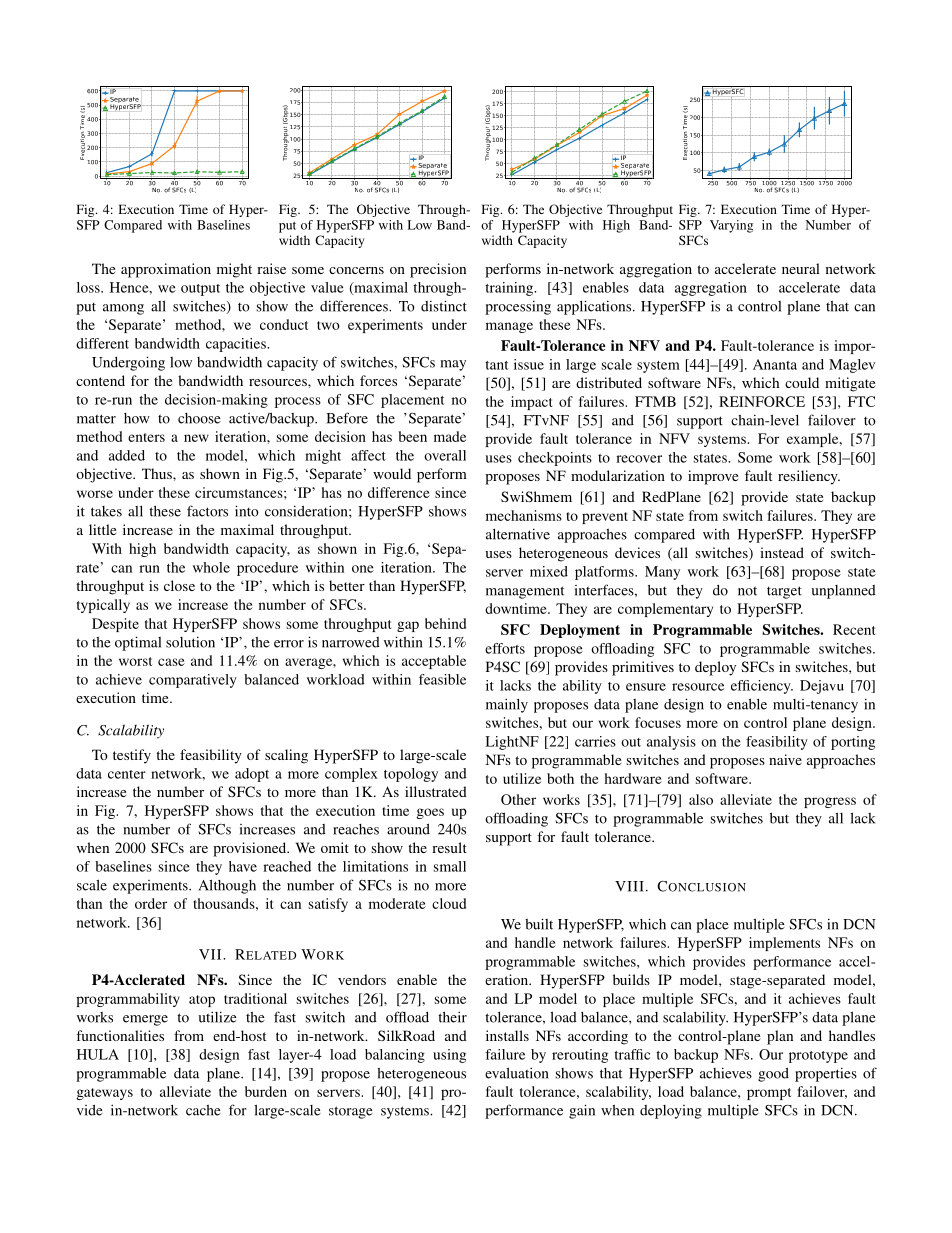  Describe the element at coordinates (801, 268) in the screenshot. I see `neural` at that location.
